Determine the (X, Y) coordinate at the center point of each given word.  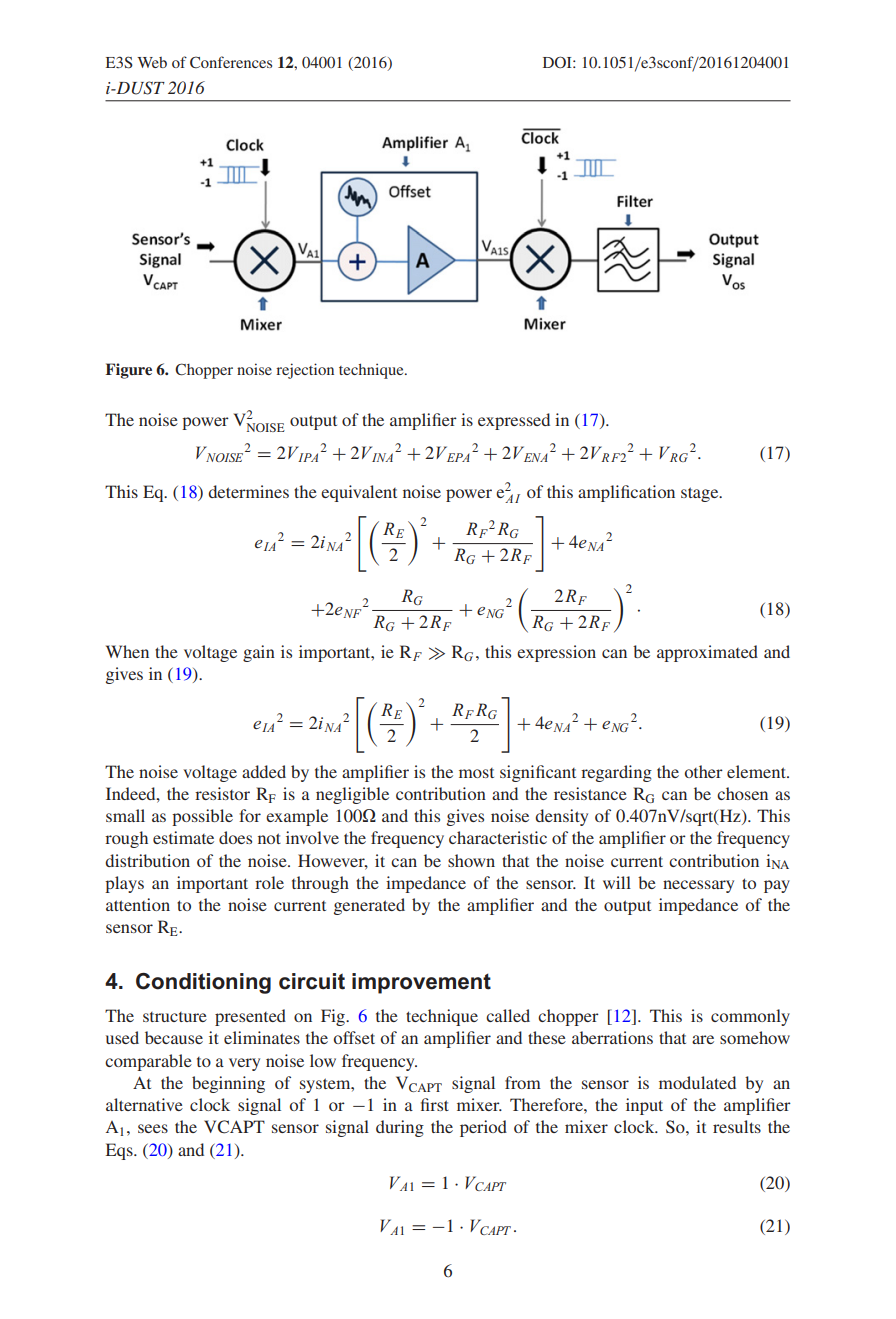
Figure (129, 371)
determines (248, 491)
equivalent (359, 493)
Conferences (231, 62)
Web (152, 62)
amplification (626, 493)
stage (701, 494)
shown (471, 860)
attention (138, 904)
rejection (305, 371)
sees (153, 1128)
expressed (514, 421)
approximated (707, 653)
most (476, 773)
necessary (698, 886)
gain (259, 653)
